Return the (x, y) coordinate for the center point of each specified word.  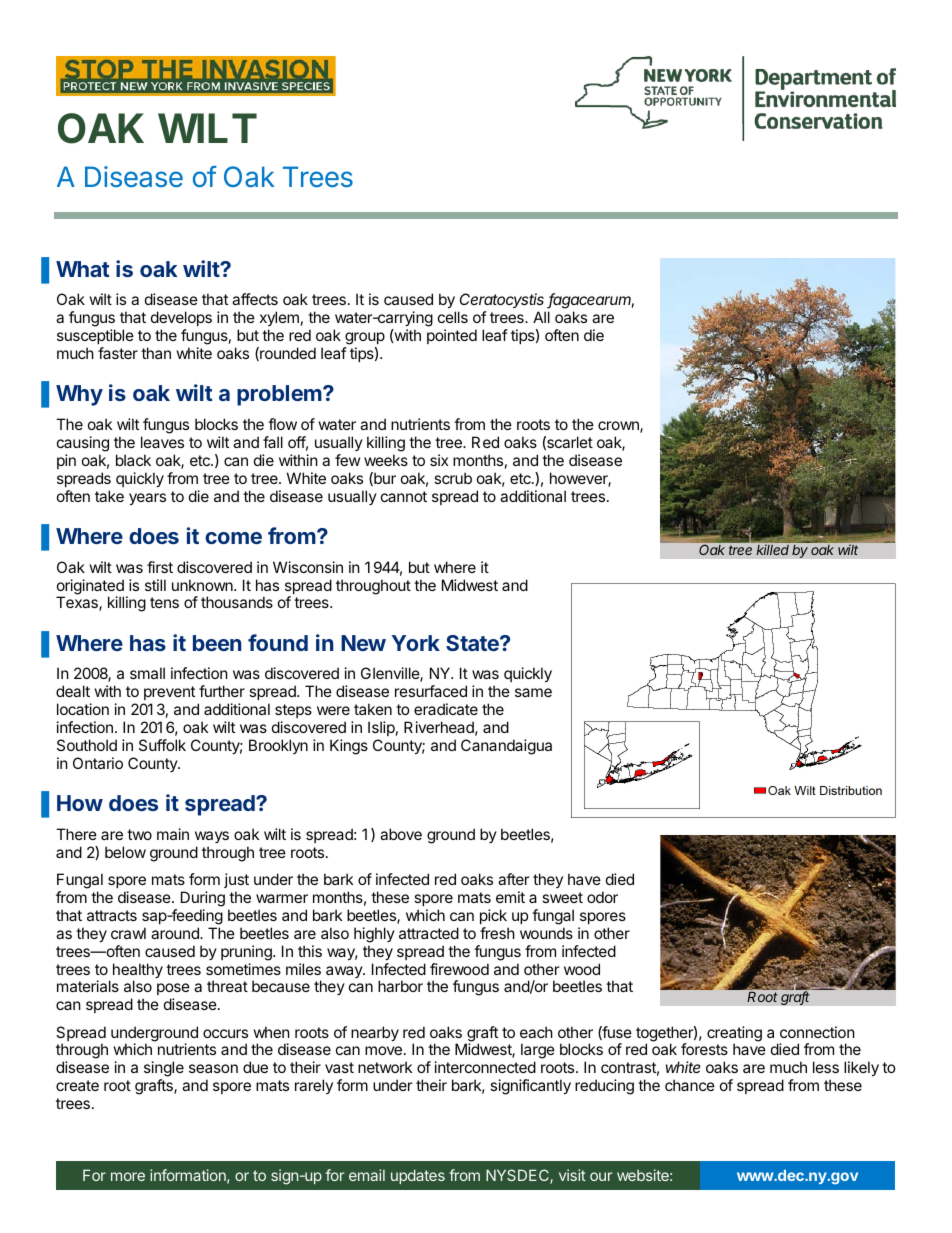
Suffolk (162, 745)
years (147, 499)
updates (418, 1176)
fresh (497, 933)
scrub (453, 478)
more (128, 1176)
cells (453, 317)
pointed (452, 336)
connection (817, 1032)
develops (181, 318)
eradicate (446, 709)
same (533, 692)
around (176, 933)
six (439, 460)
